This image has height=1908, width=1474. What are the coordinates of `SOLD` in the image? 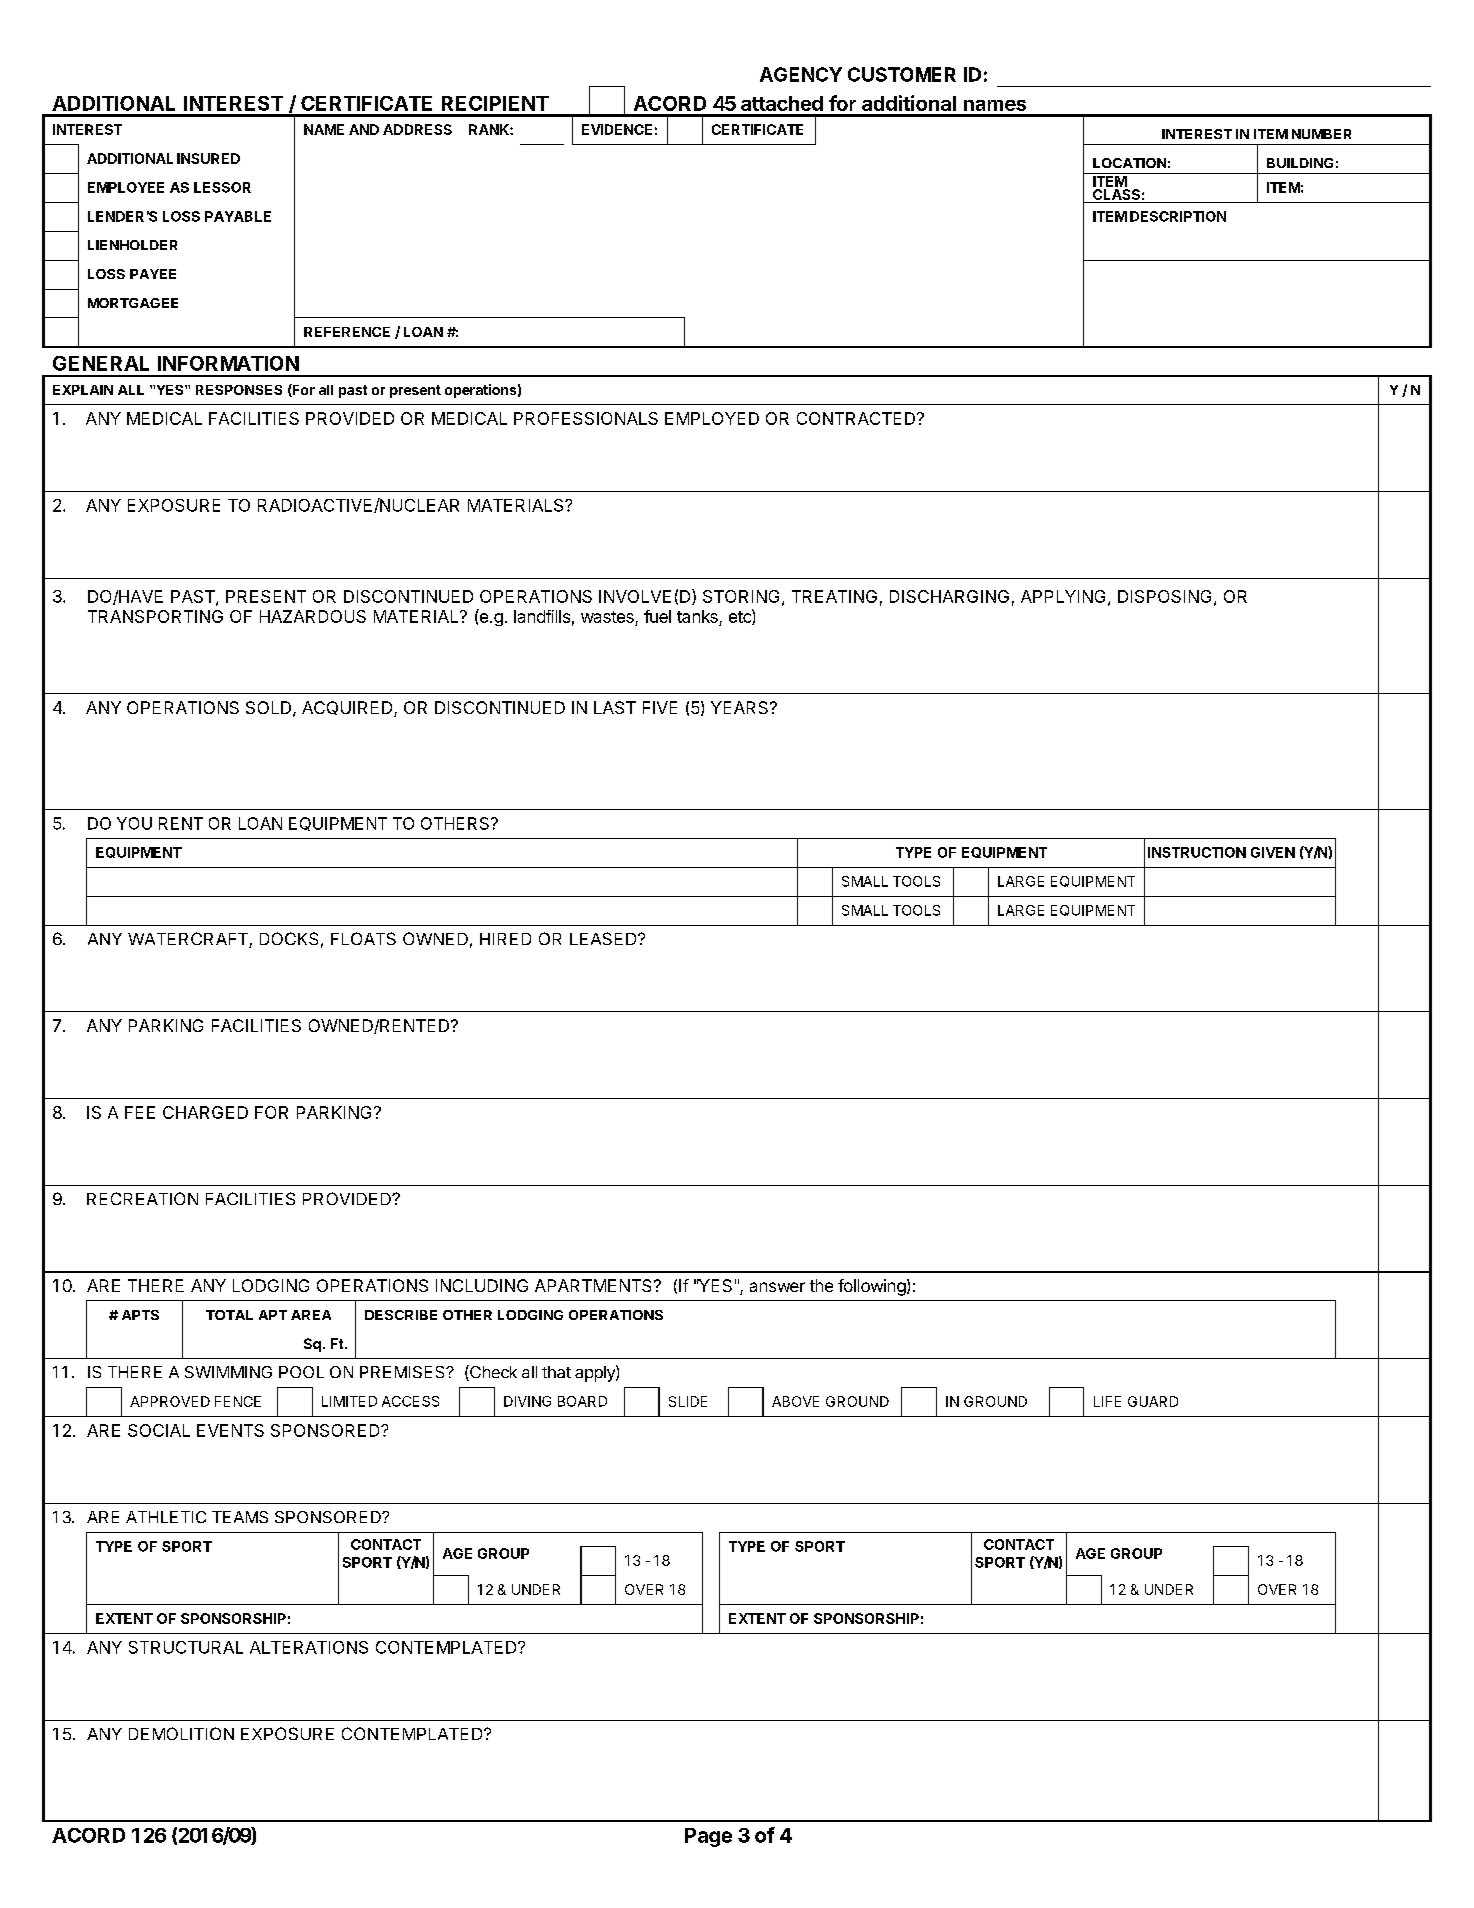 It's located at (268, 707).
